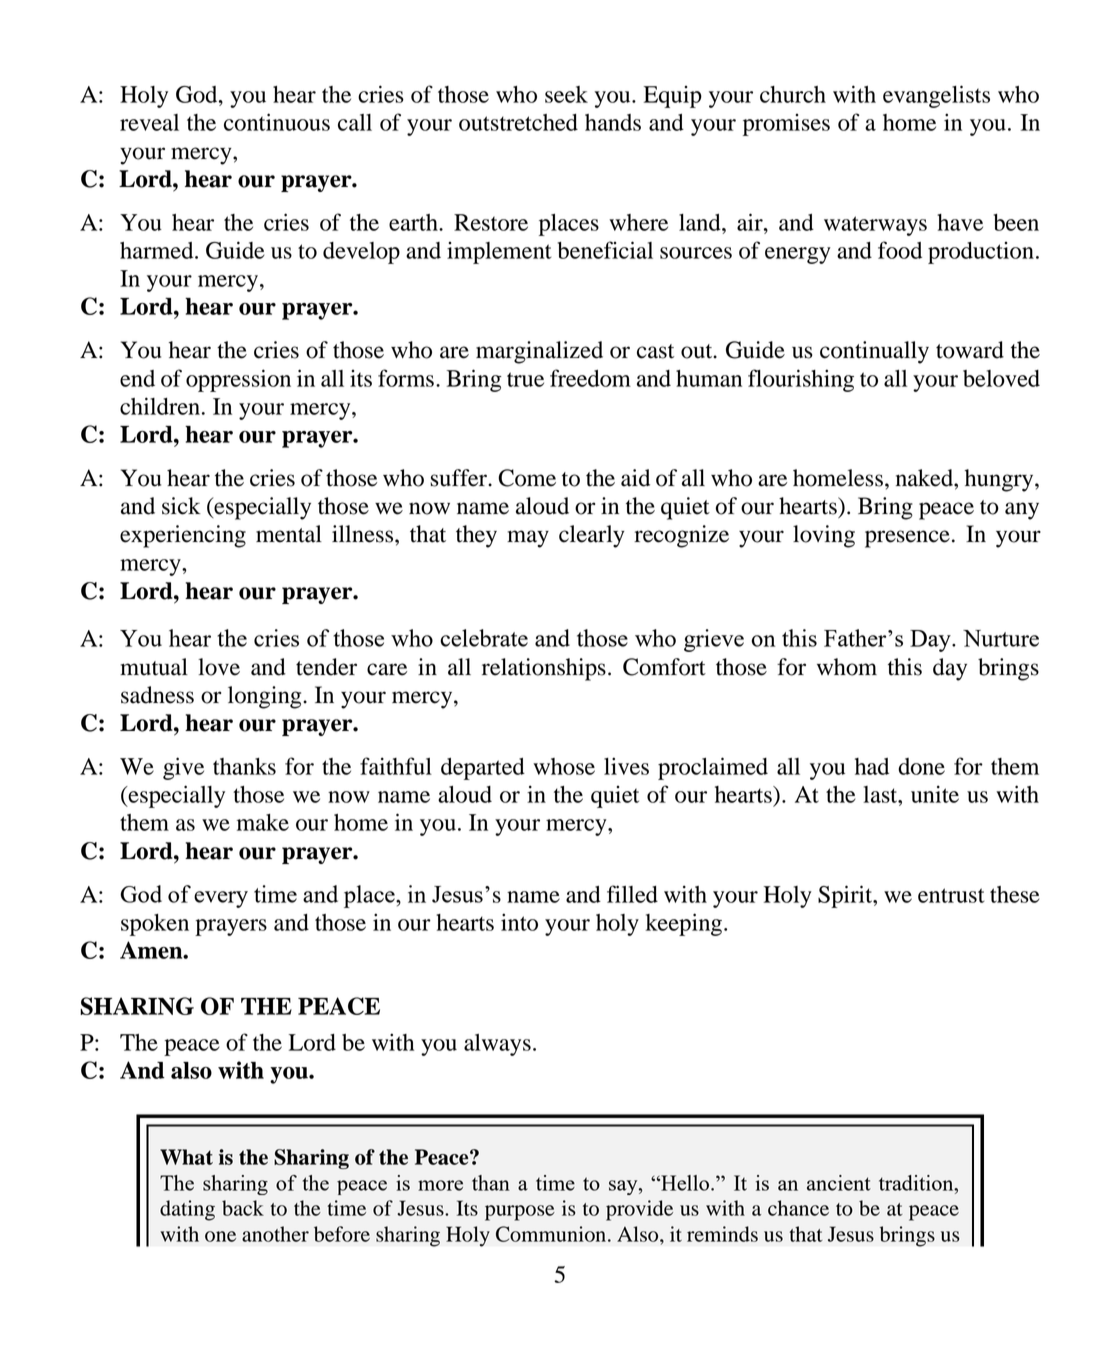 Image resolution: width=1120 pixels, height=1360 pixels. What do you see at coordinates (238, 380) in the page?
I see `oppression` at bounding box center [238, 380].
